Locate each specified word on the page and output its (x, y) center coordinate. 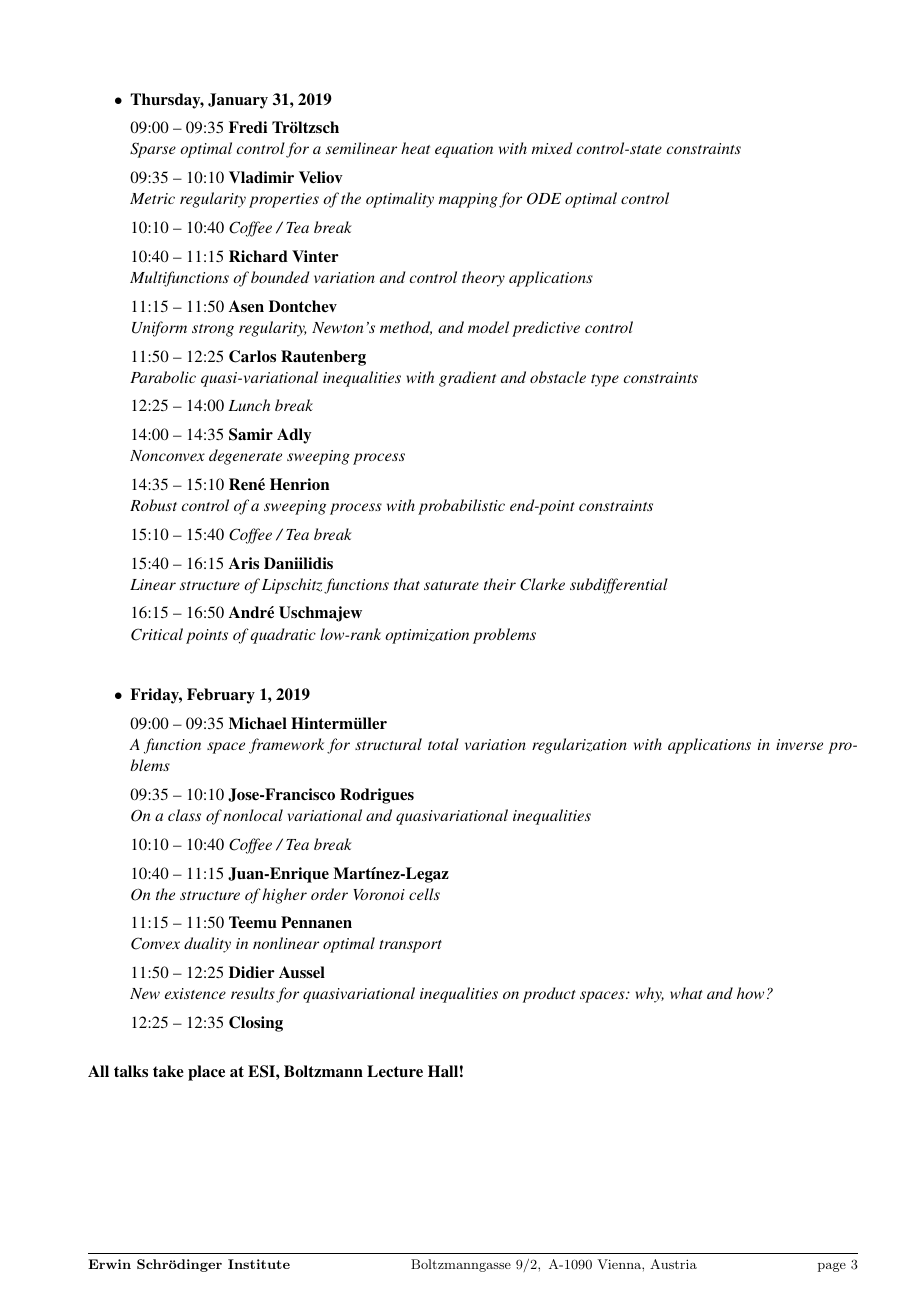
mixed (552, 148)
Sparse (153, 150)
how (750, 993)
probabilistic (461, 507)
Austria (673, 1264)
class (184, 815)
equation (464, 150)
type (605, 380)
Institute (259, 1264)
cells (424, 894)
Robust (153, 505)
